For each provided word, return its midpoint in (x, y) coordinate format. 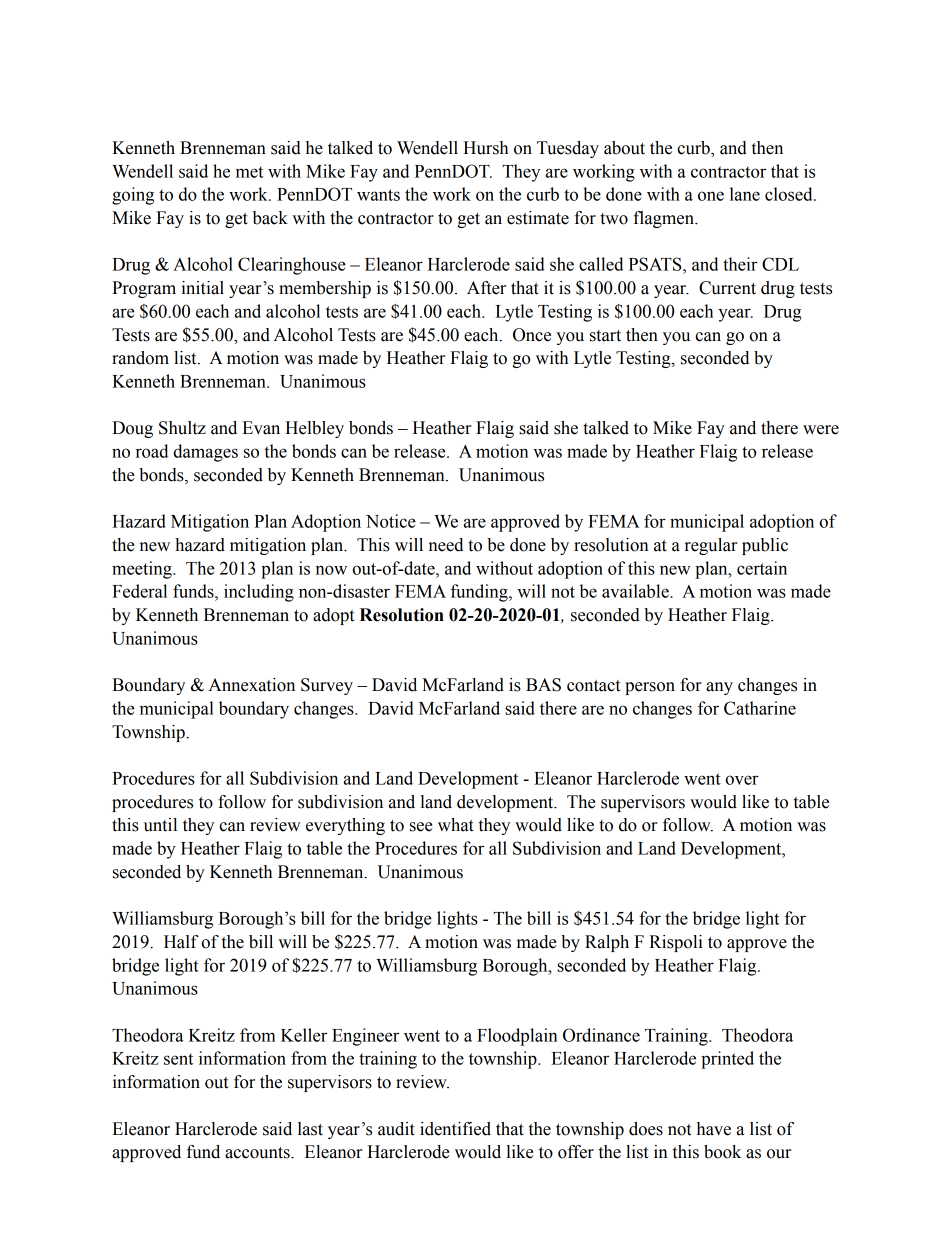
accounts (258, 1153)
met (249, 172)
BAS (543, 685)
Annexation (251, 685)
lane (745, 194)
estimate (538, 218)
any (719, 688)
